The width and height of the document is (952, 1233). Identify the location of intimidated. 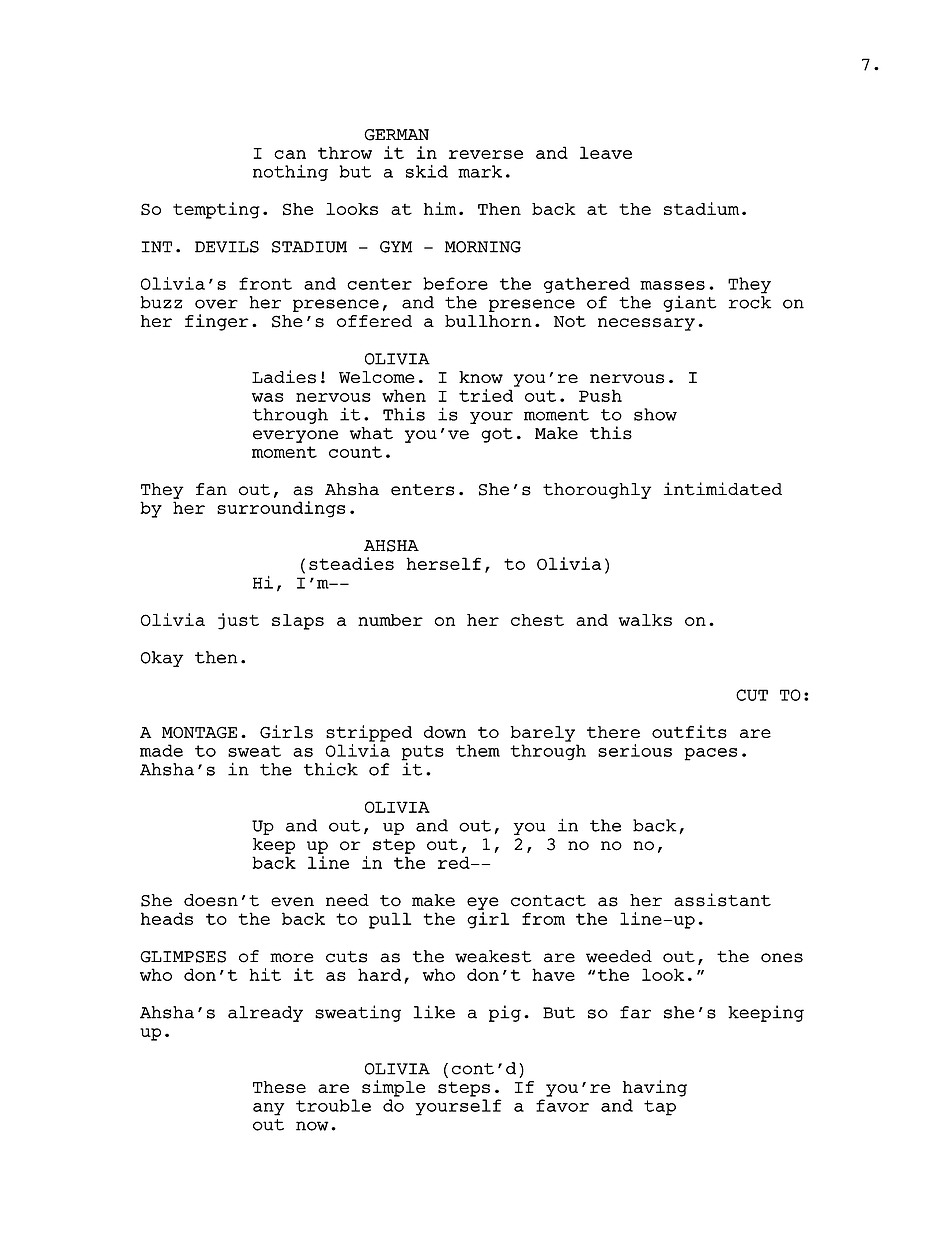
(723, 489).
